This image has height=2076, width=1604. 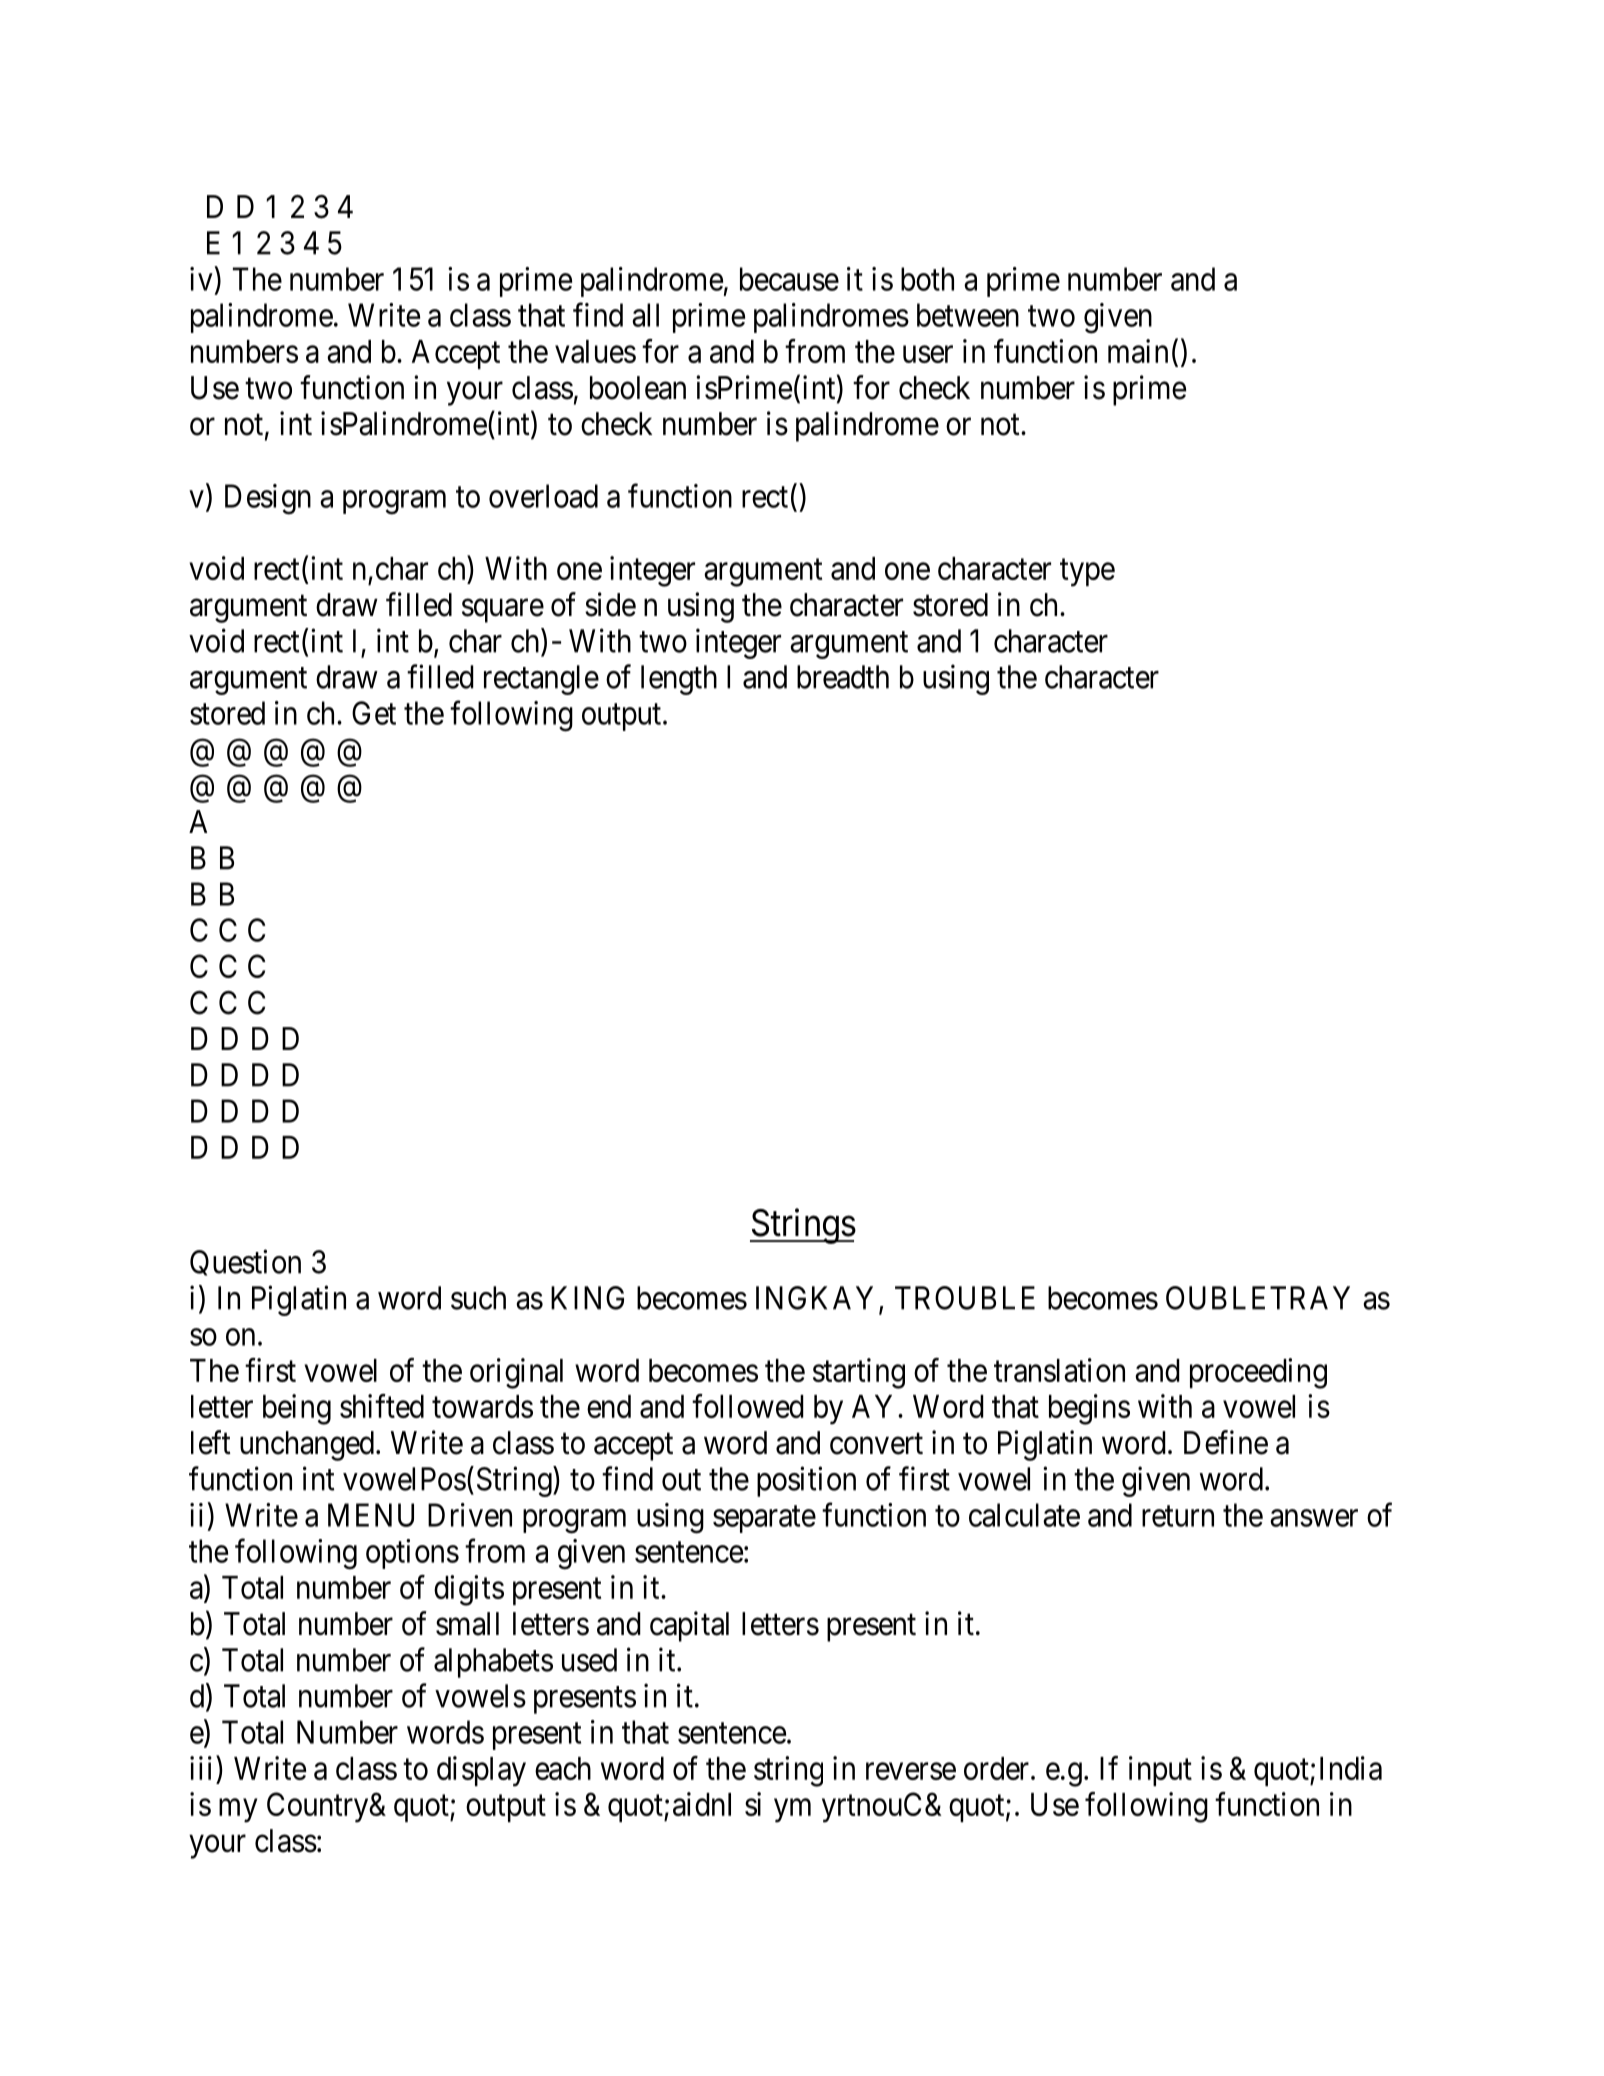 I want to click on input, so click(x=1160, y=1771).
